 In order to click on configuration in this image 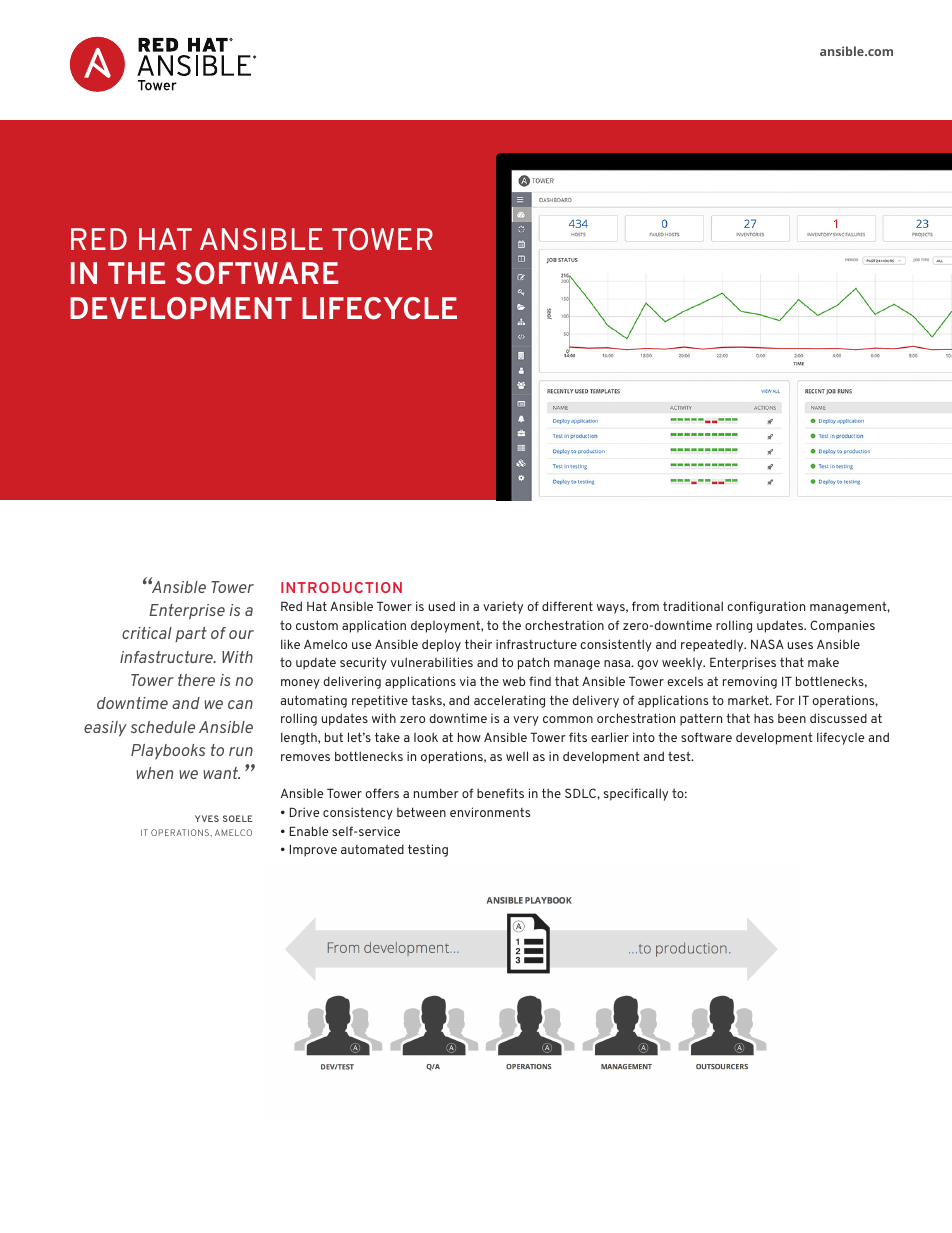, I will do `click(766, 607)`.
